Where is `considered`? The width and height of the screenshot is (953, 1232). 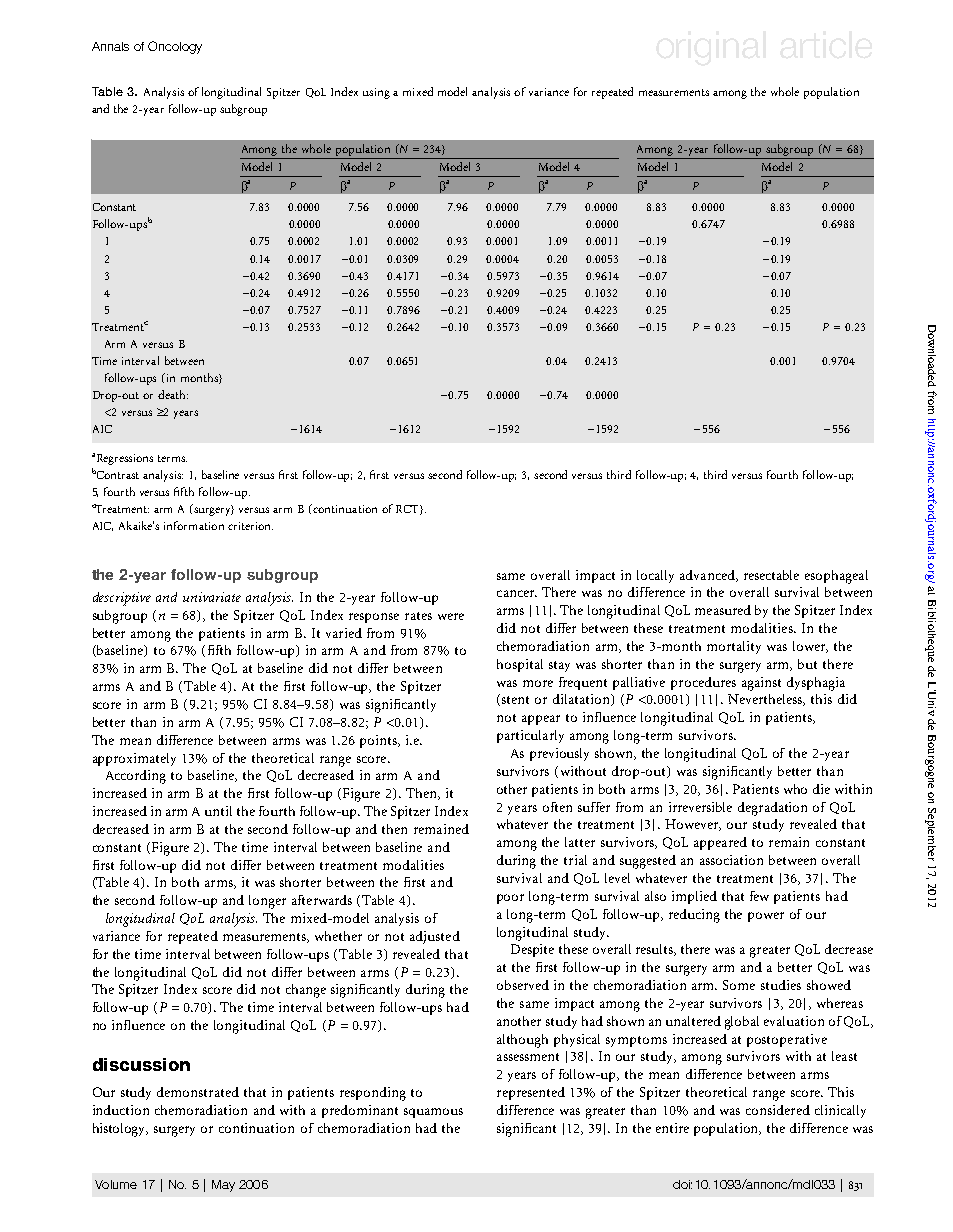
considered is located at coordinates (778, 1110).
